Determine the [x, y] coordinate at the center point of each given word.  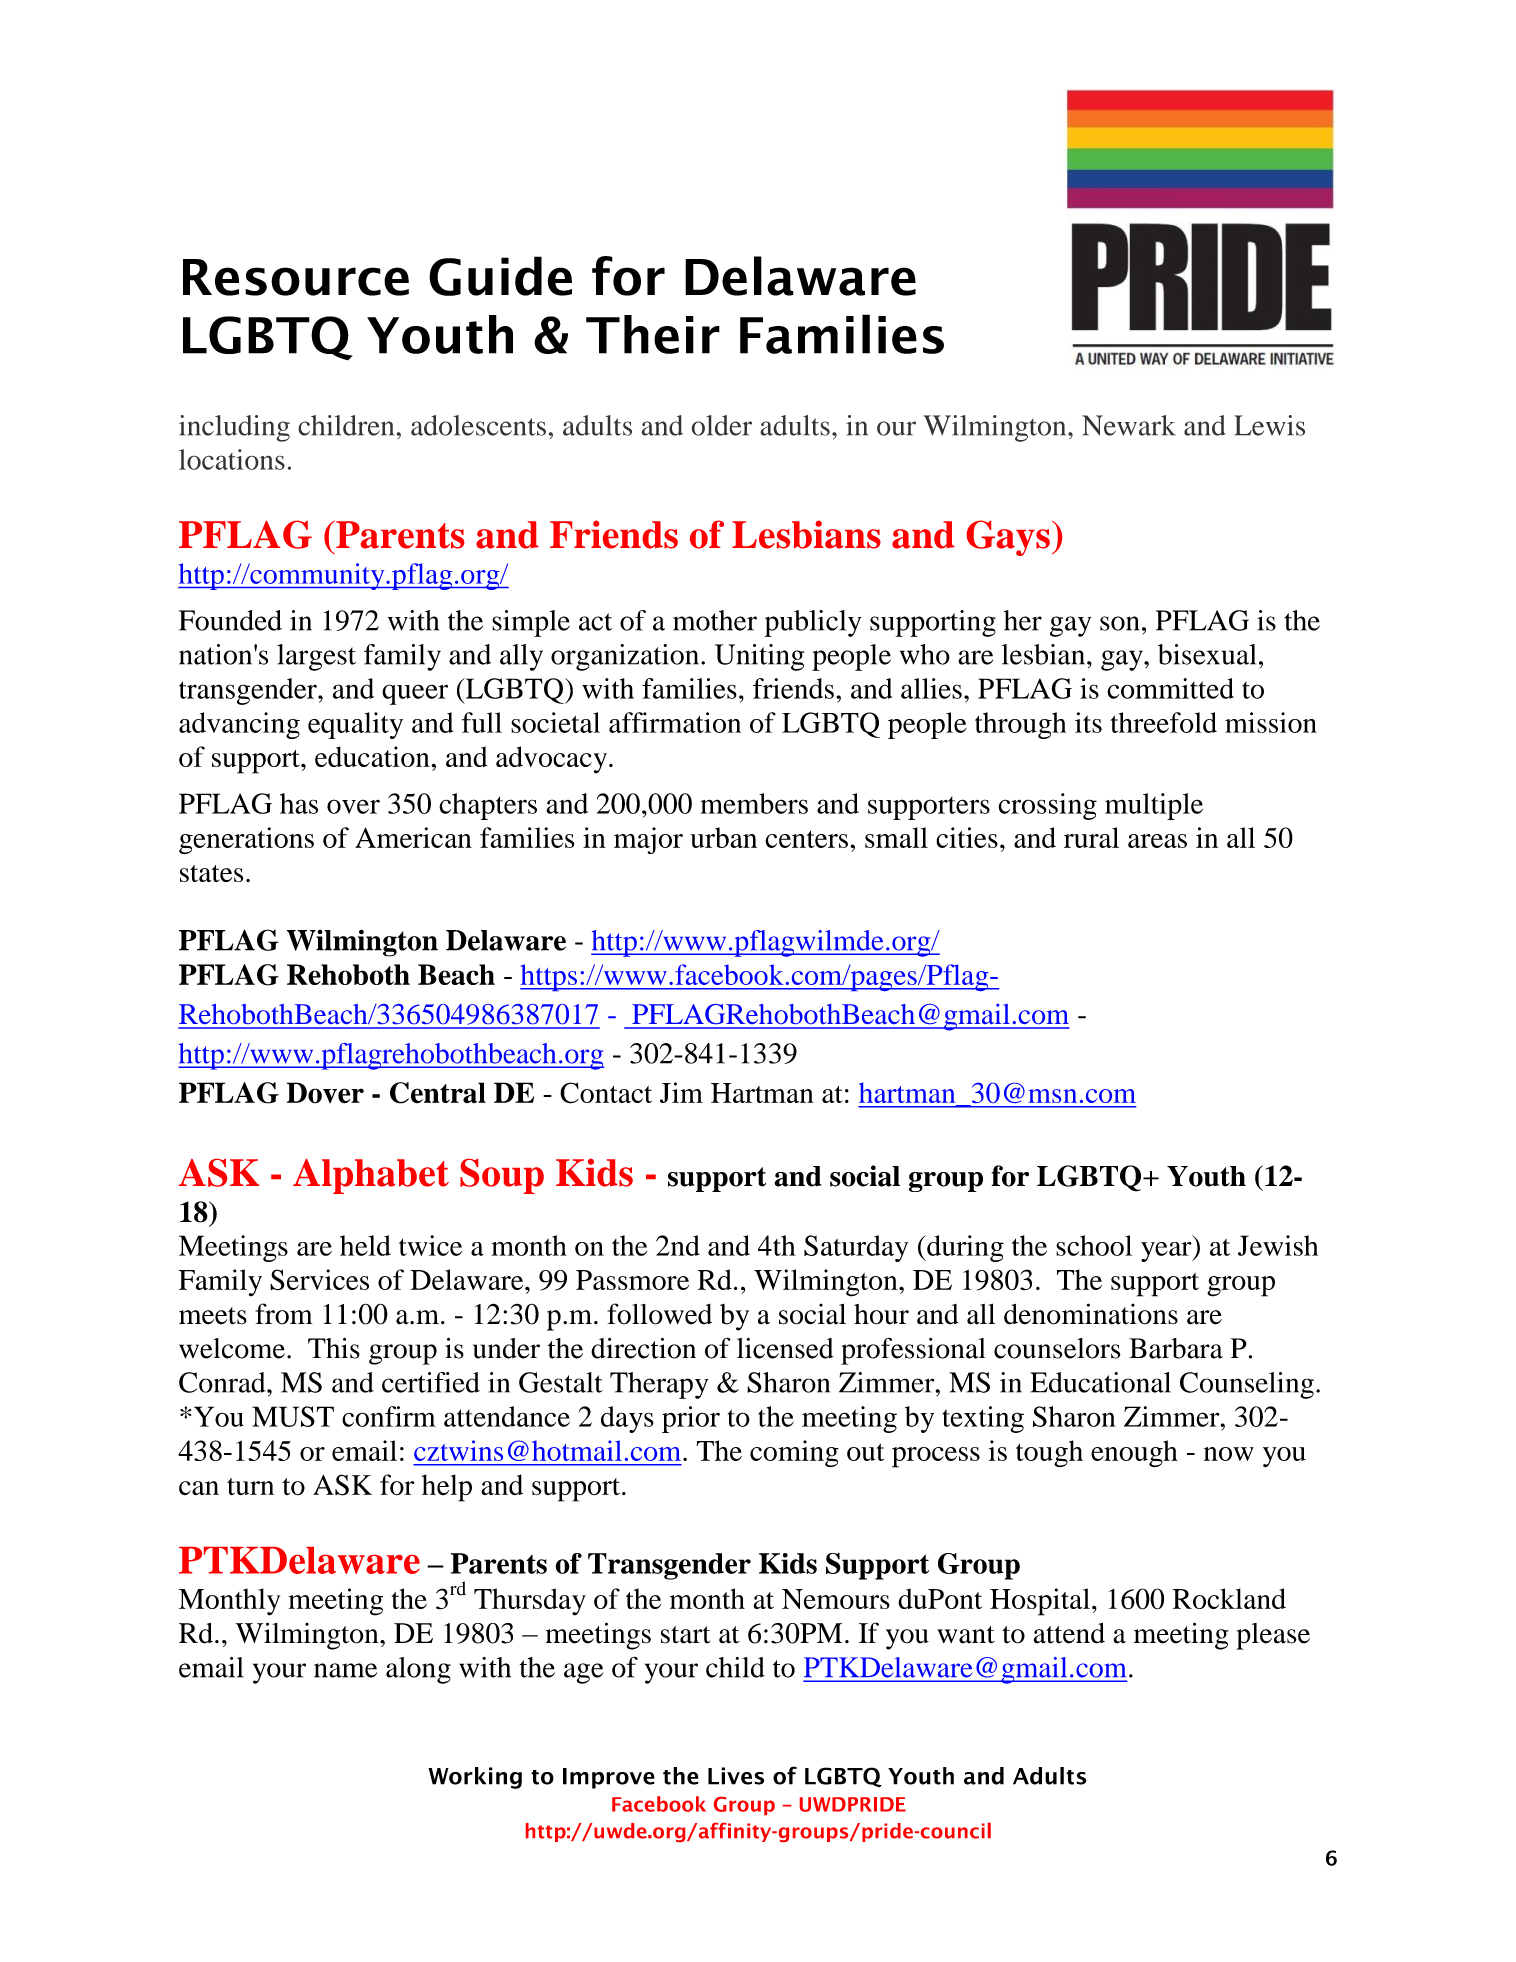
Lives [736, 1776]
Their [653, 334]
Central [438, 1093]
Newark [1129, 425]
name [345, 1670]
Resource [296, 277]
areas [1157, 841]
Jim [681, 1092]
